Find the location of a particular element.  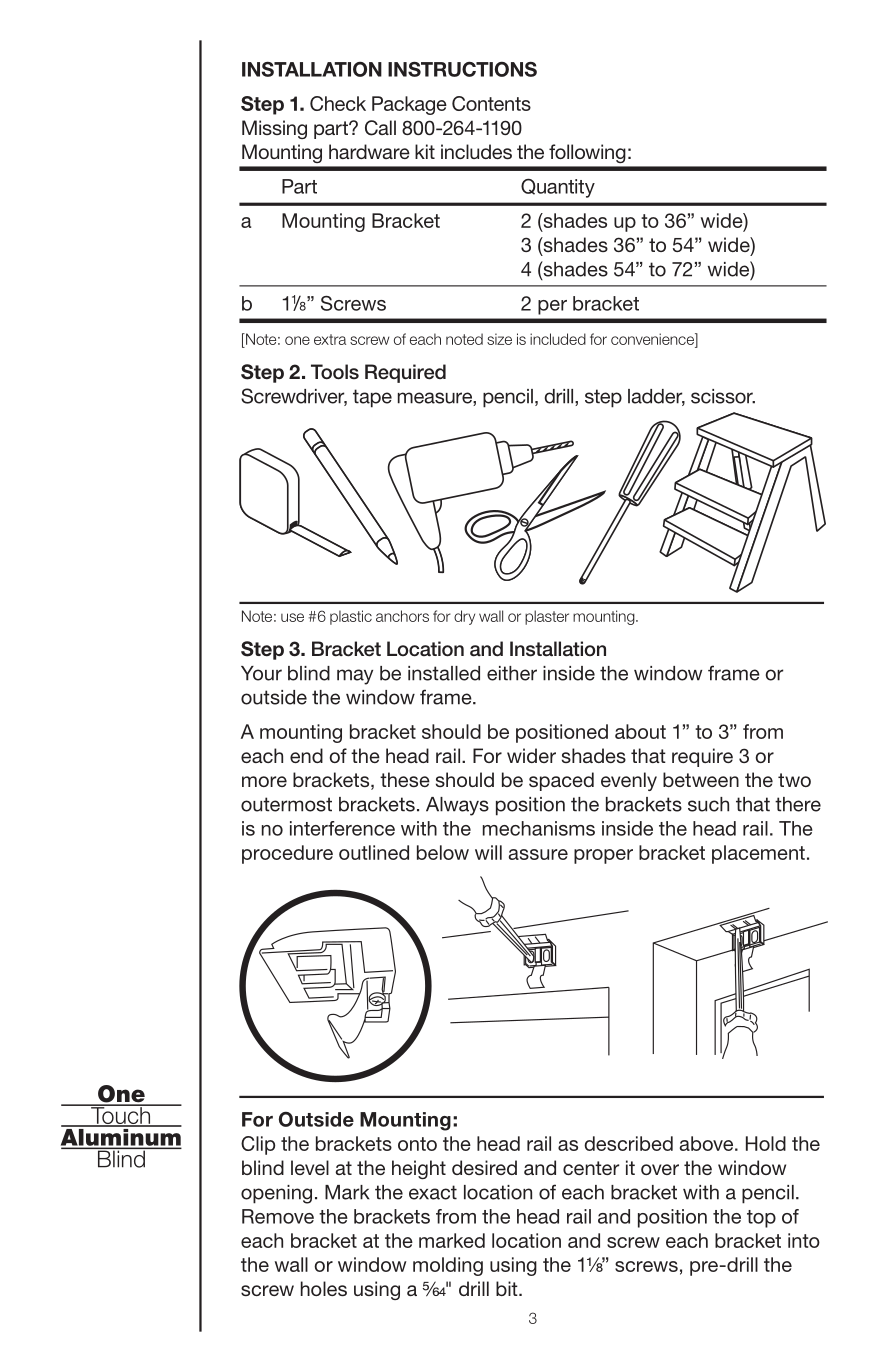

convenience is located at coordinates (653, 339).
